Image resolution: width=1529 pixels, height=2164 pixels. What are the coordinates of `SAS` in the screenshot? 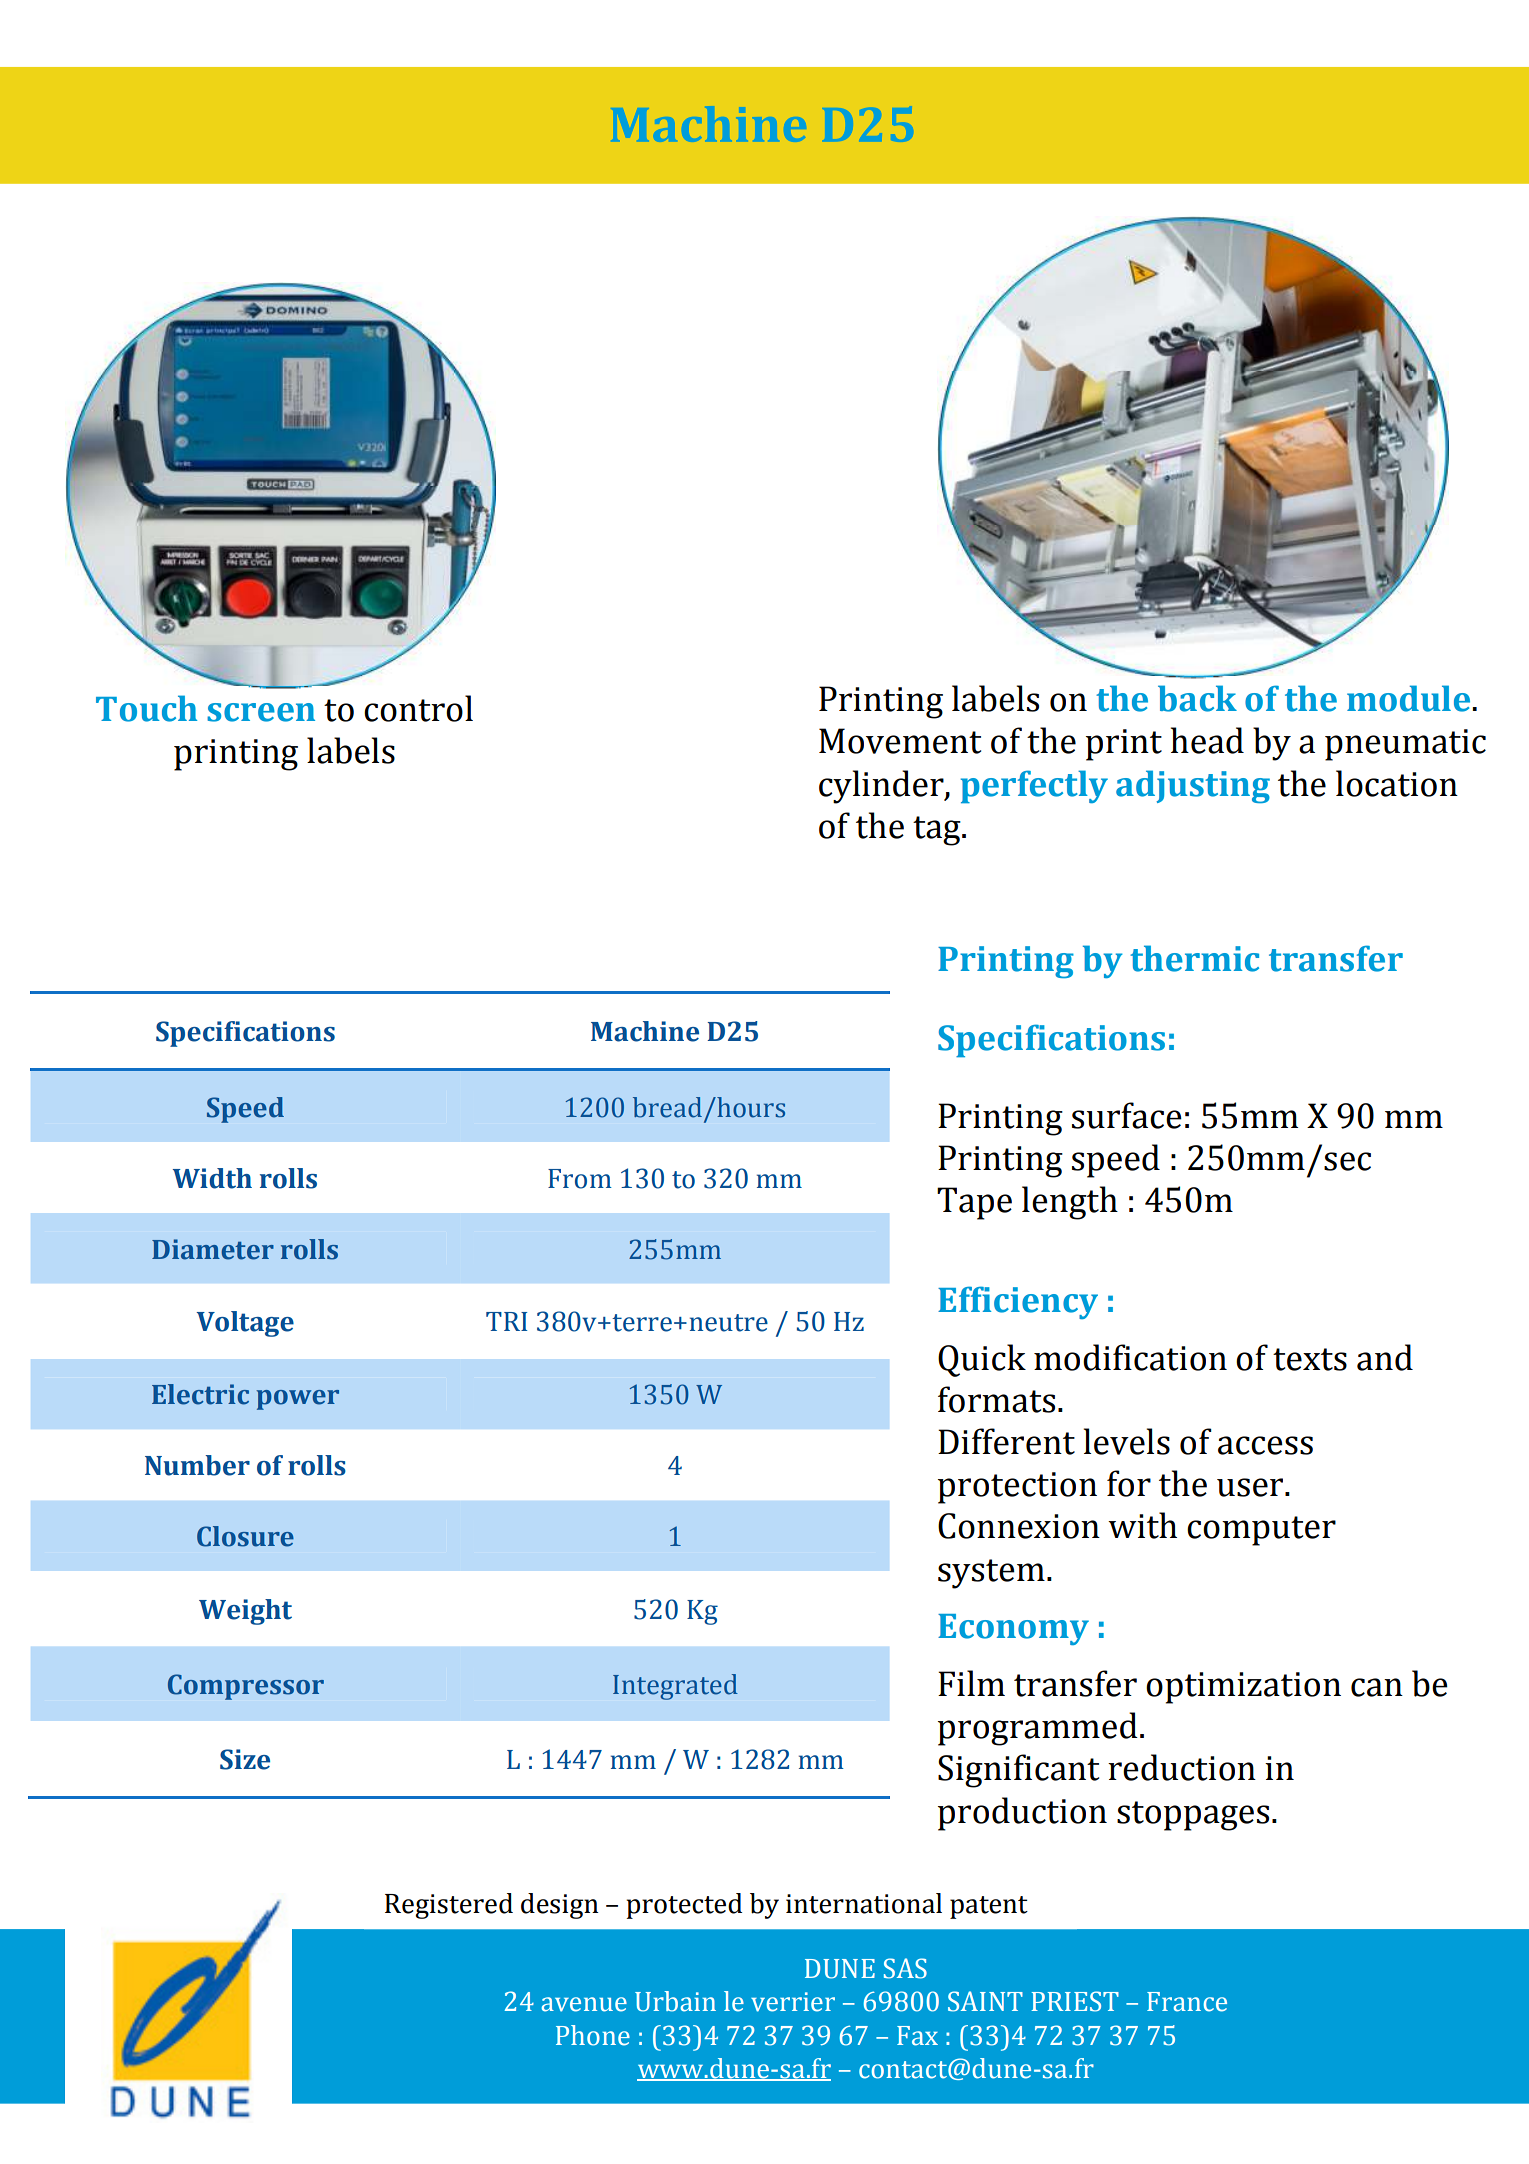 It's located at (905, 1968).
